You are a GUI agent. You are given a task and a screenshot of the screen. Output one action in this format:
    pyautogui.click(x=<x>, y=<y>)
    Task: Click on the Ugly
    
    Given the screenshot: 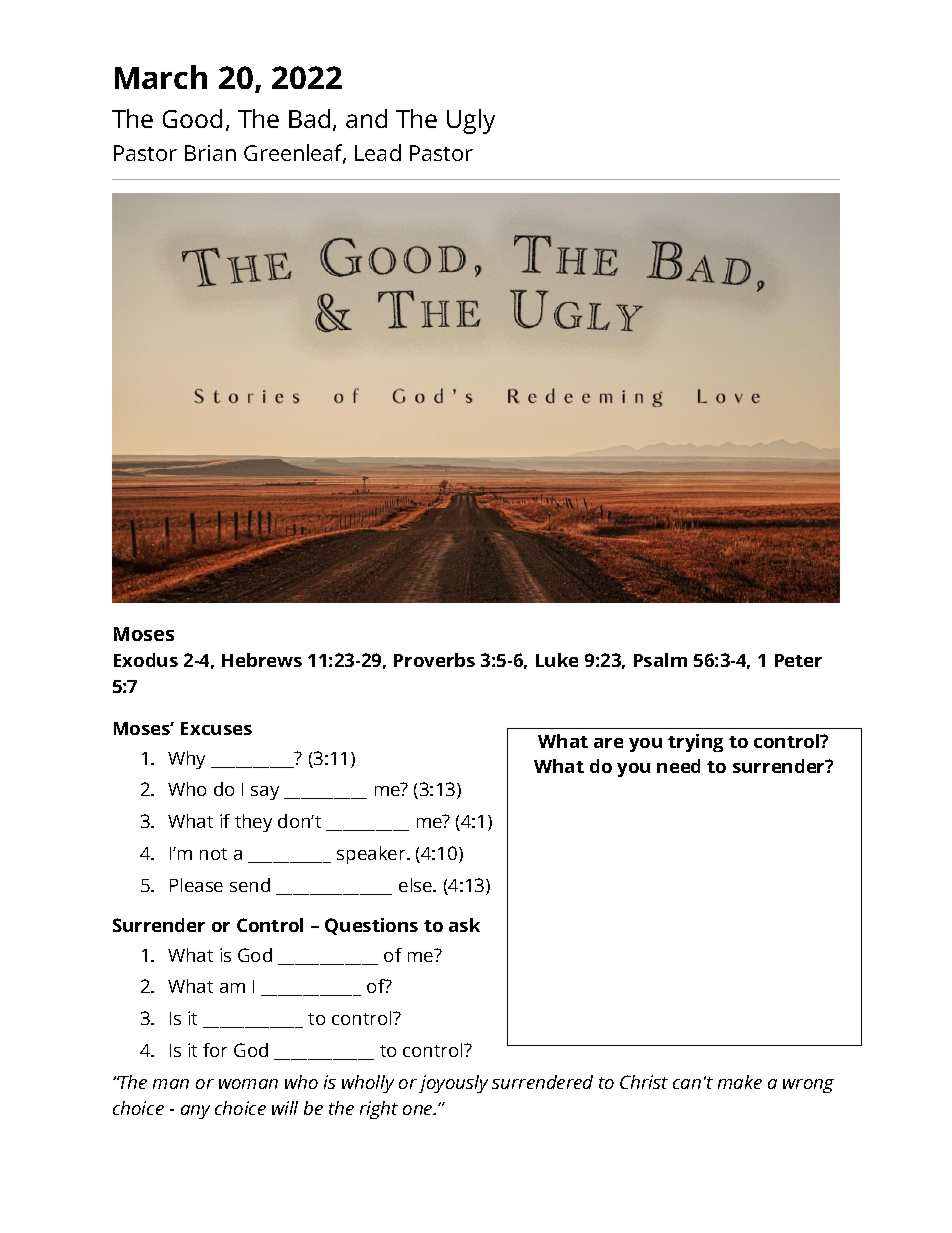 What is the action you would take?
    pyautogui.click(x=471, y=121)
